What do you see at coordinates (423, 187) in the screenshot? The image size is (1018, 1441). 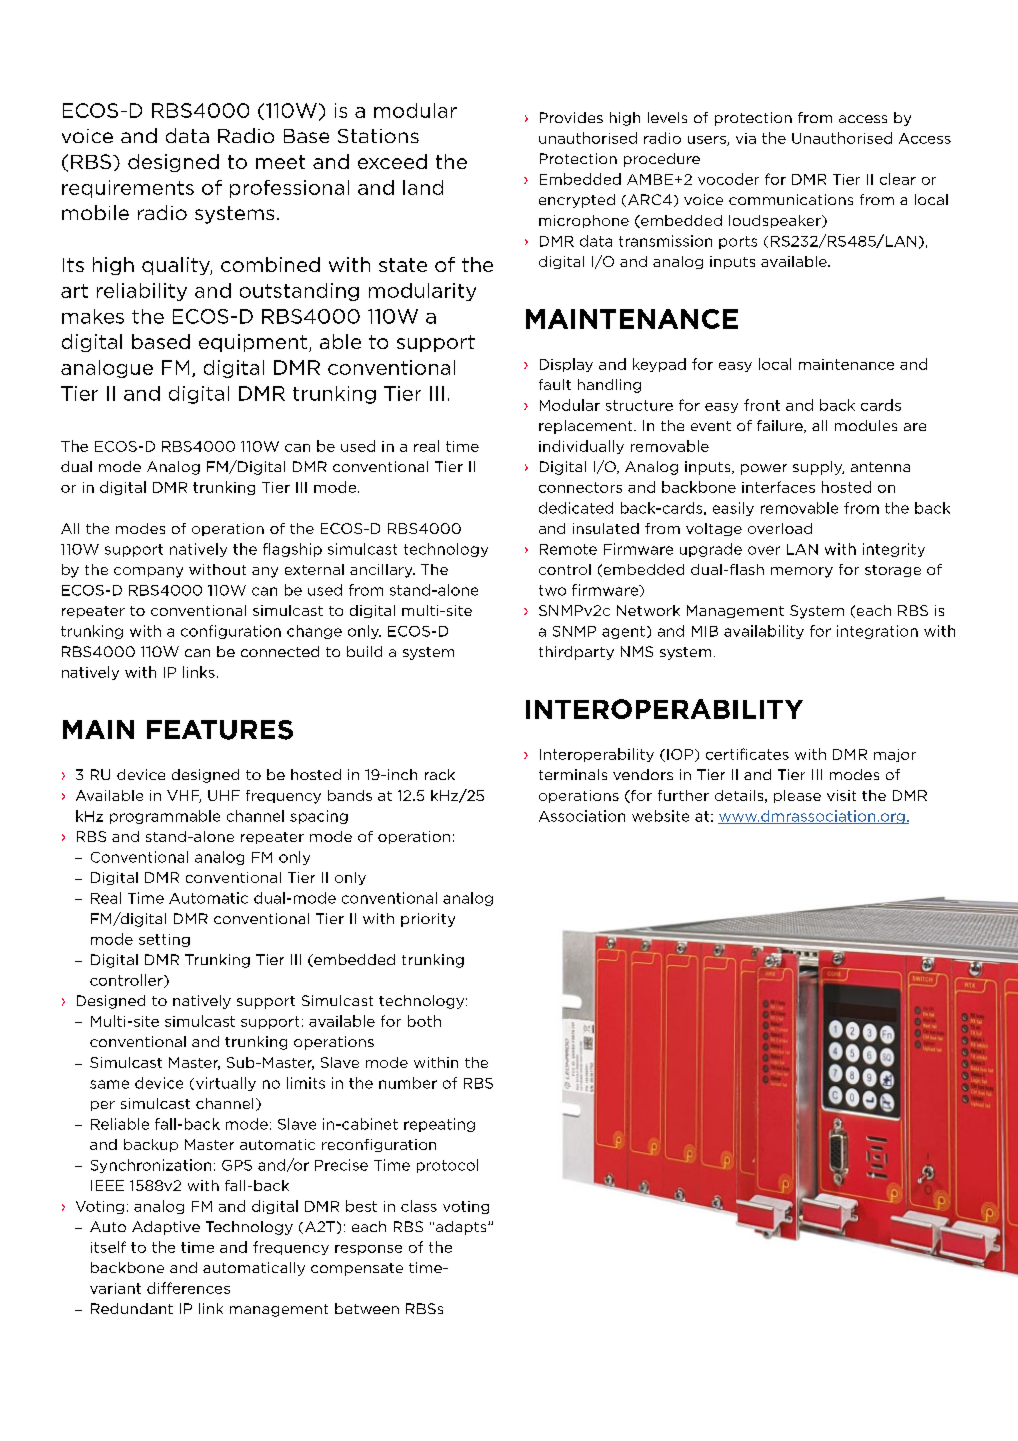 I see `land` at bounding box center [423, 187].
